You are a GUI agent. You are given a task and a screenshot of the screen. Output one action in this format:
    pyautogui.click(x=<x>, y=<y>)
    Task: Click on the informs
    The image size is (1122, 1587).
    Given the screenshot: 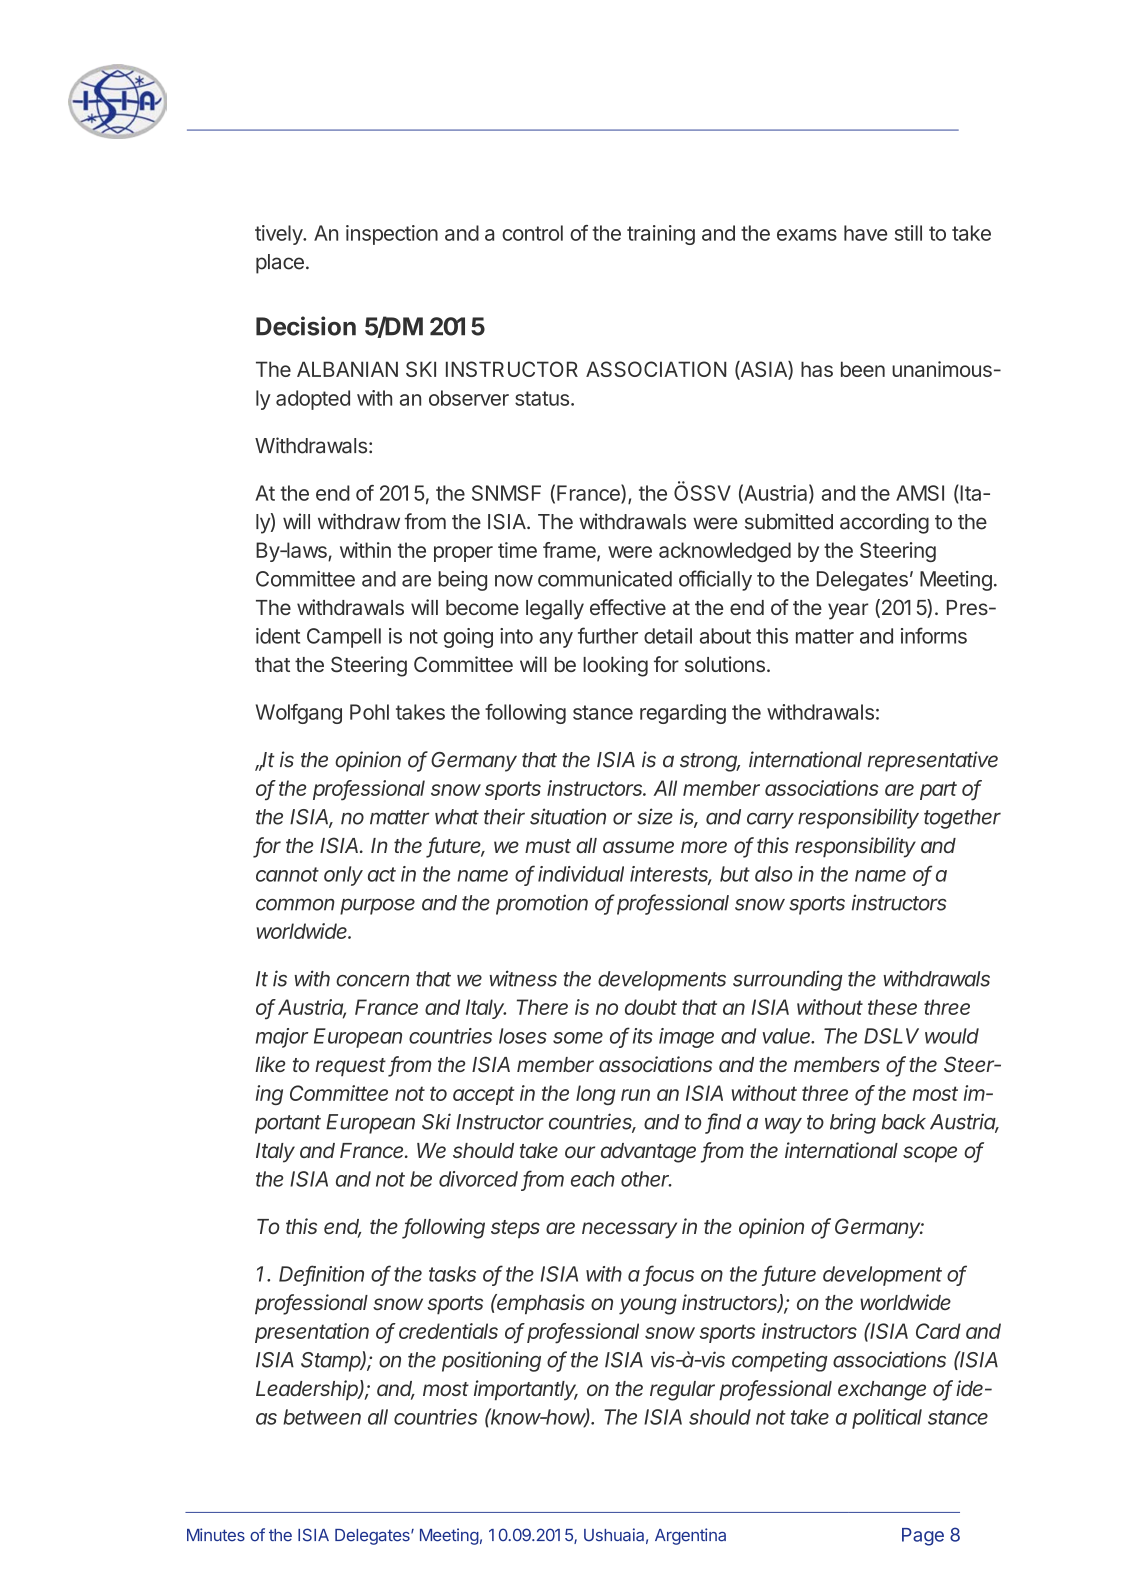 What is the action you would take?
    pyautogui.click(x=934, y=635)
